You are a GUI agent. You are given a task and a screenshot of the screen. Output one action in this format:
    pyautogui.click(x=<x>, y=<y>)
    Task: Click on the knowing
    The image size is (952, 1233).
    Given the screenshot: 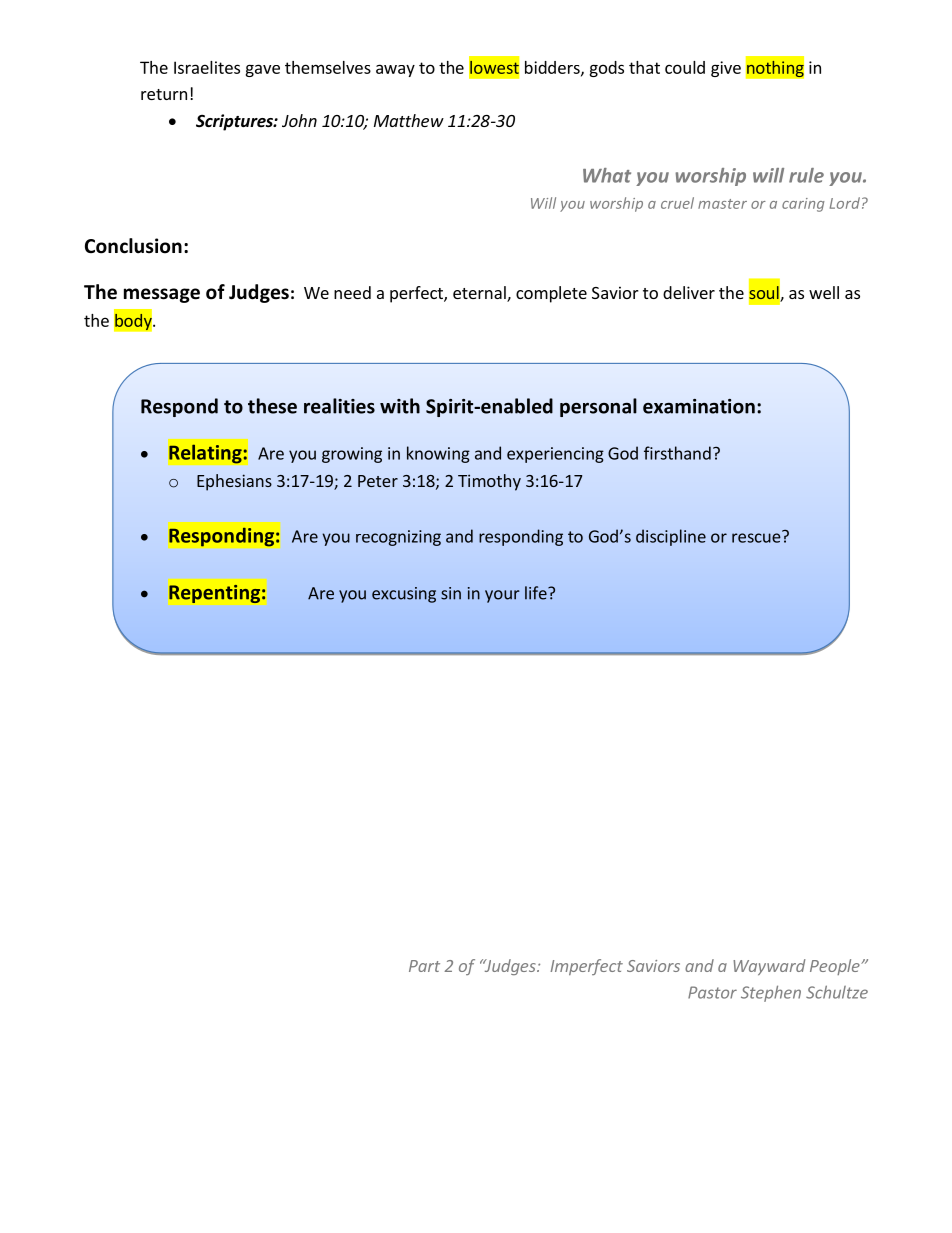 What is the action you would take?
    pyautogui.click(x=438, y=454)
